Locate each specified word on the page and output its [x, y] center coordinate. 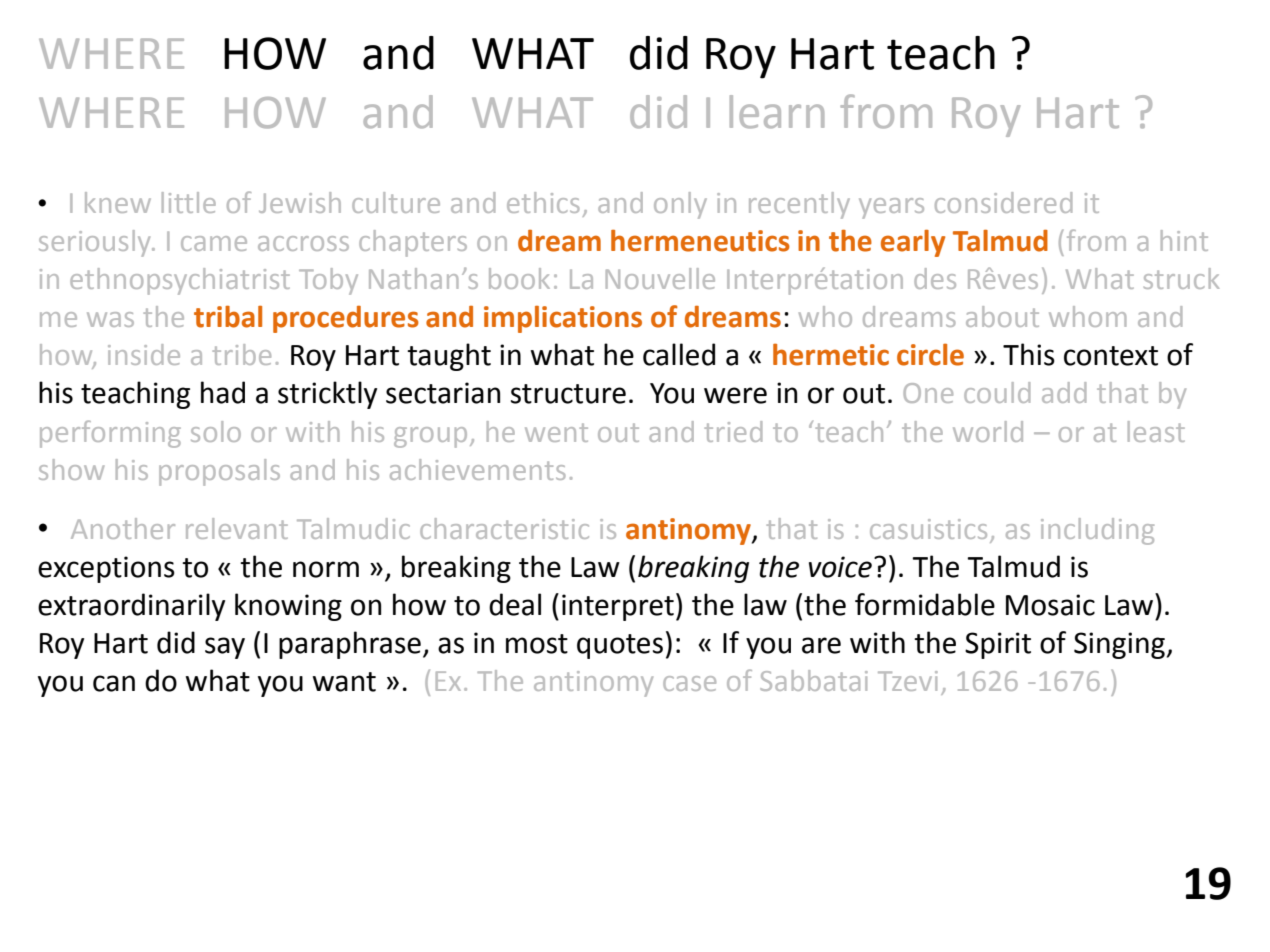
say [225, 648]
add [1064, 392]
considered [1003, 202]
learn [777, 112]
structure [568, 394]
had [223, 392]
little [189, 202]
